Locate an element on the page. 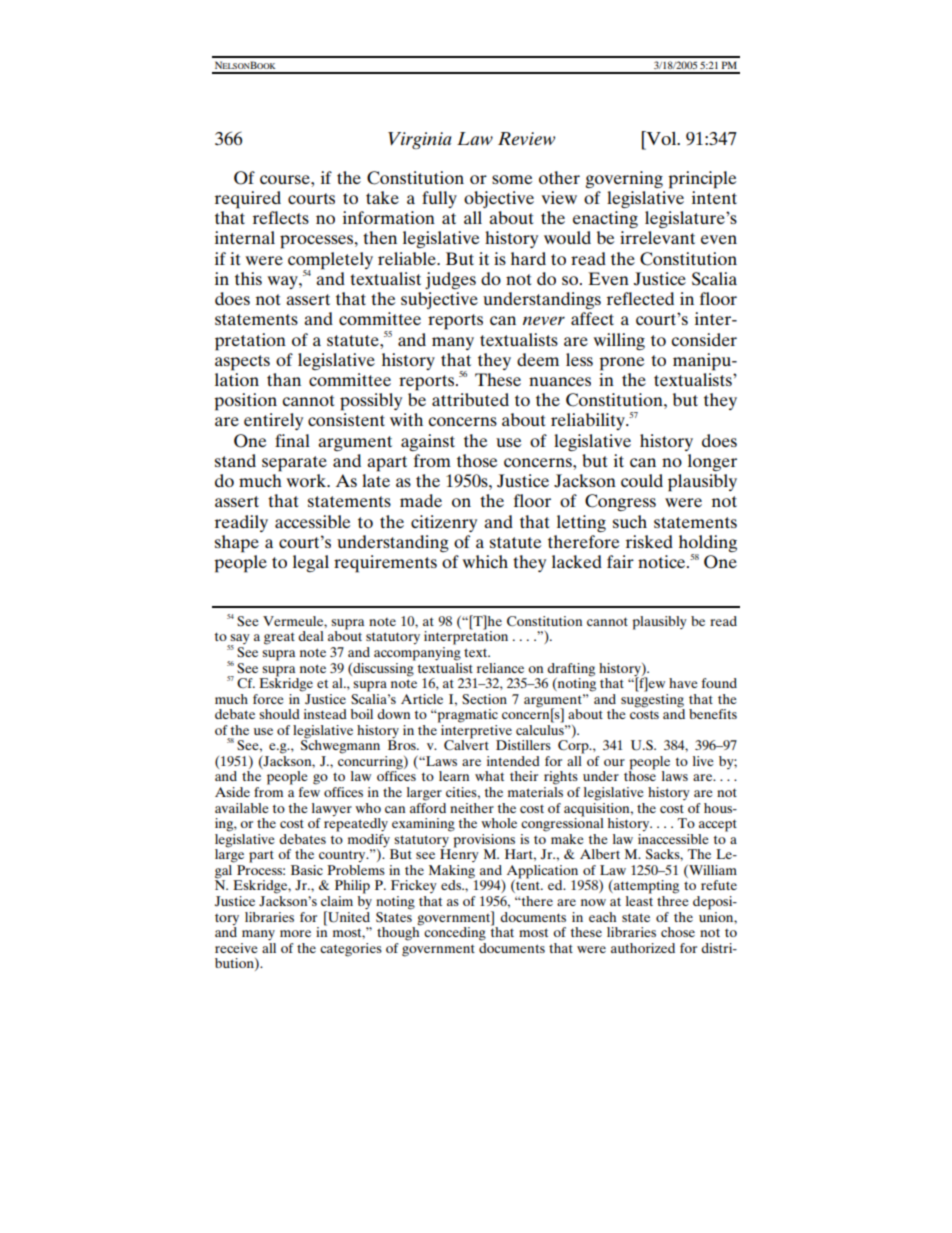  chose is located at coordinates (678, 932).
